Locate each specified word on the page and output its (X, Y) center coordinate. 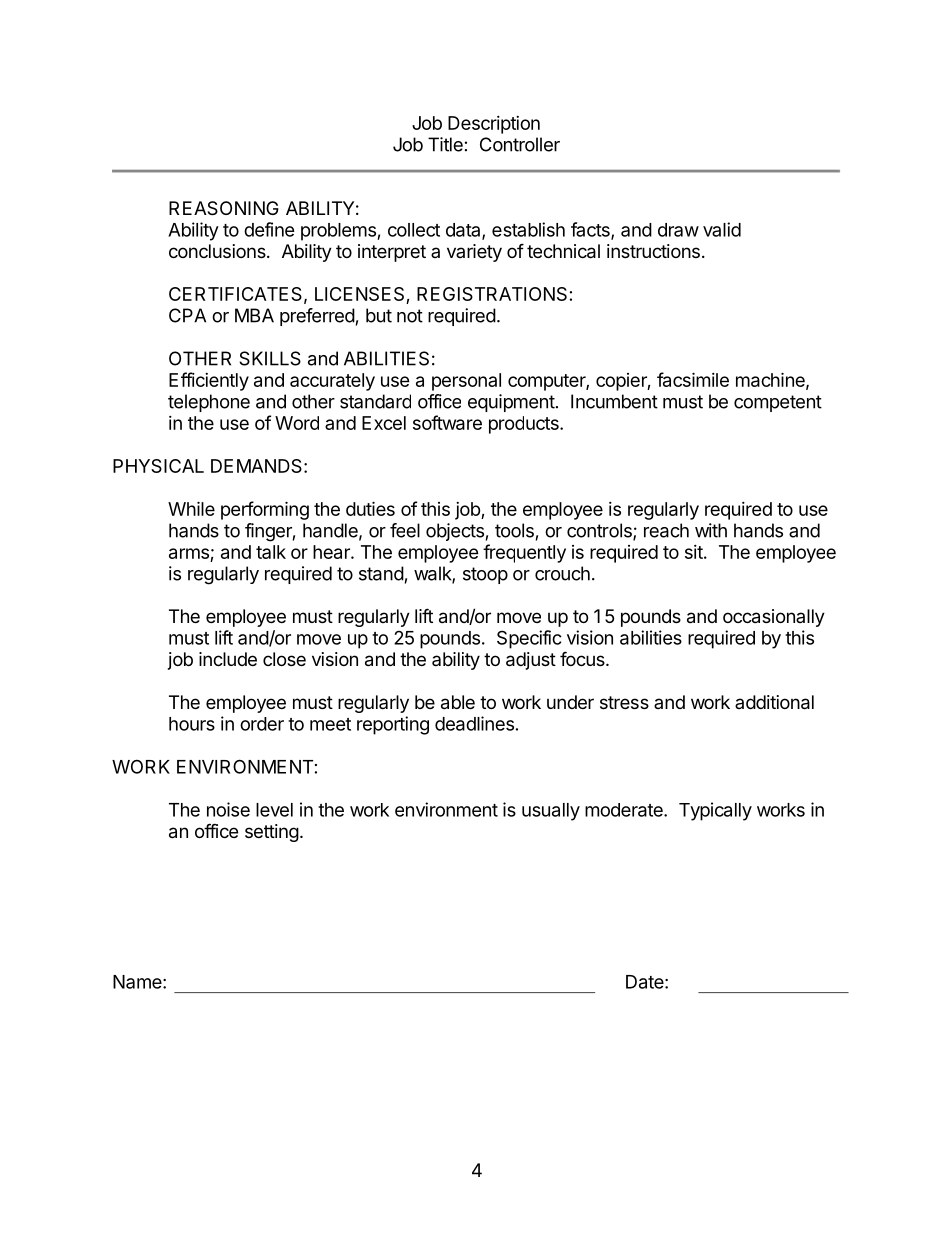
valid (722, 229)
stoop (485, 575)
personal (466, 382)
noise (228, 809)
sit (694, 552)
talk (271, 552)
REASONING (224, 208)
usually (551, 812)
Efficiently (209, 381)
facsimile (693, 379)
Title (445, 144)
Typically (715, 811)
